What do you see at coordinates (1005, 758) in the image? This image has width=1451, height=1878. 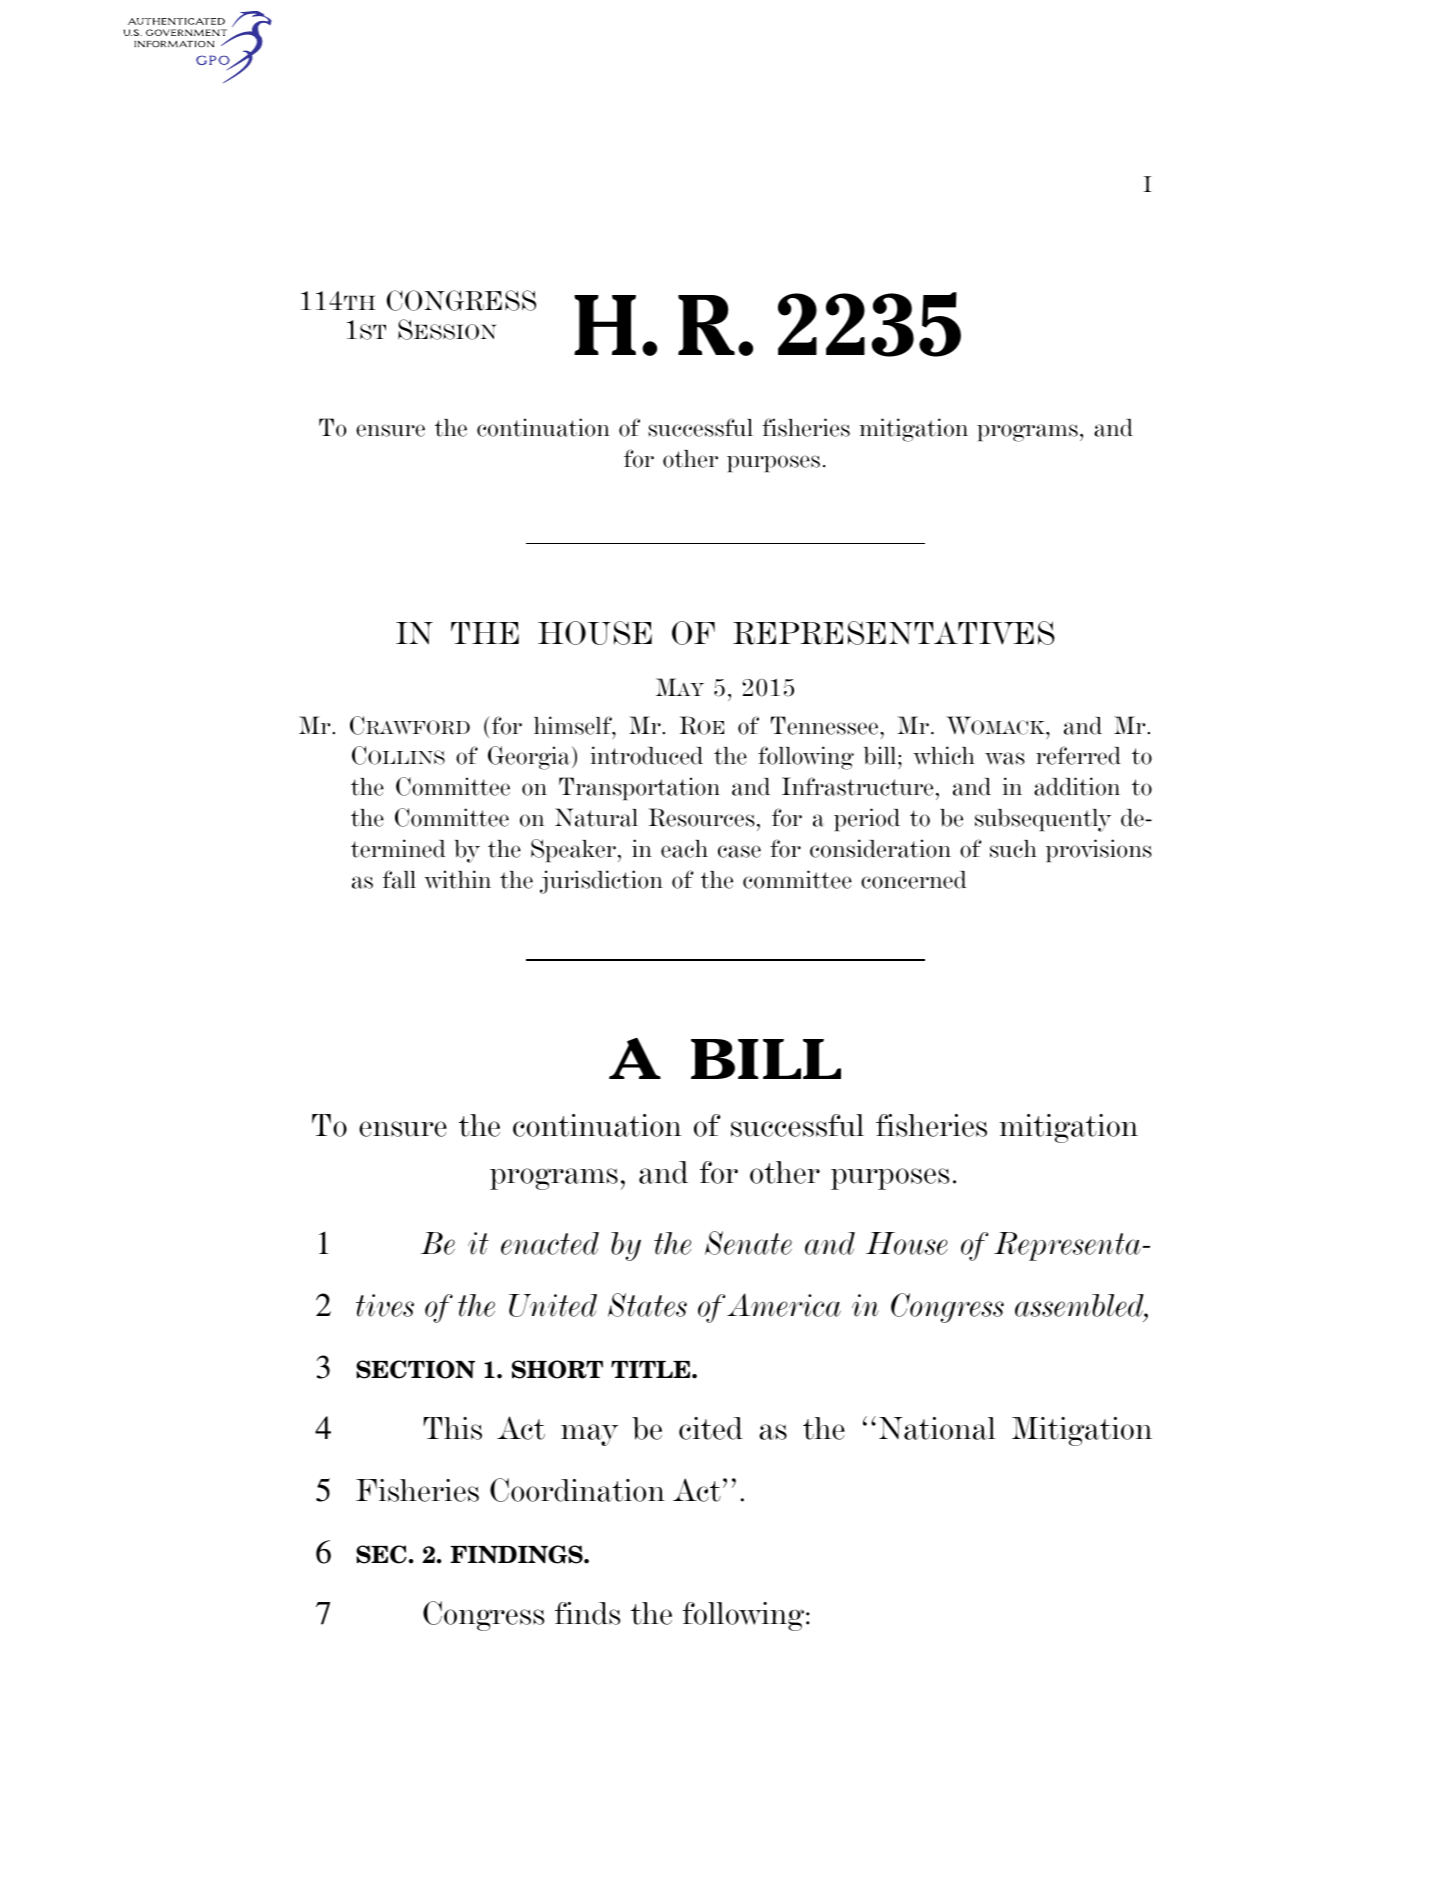 I see `was` at bounding box center [1005, 758].
